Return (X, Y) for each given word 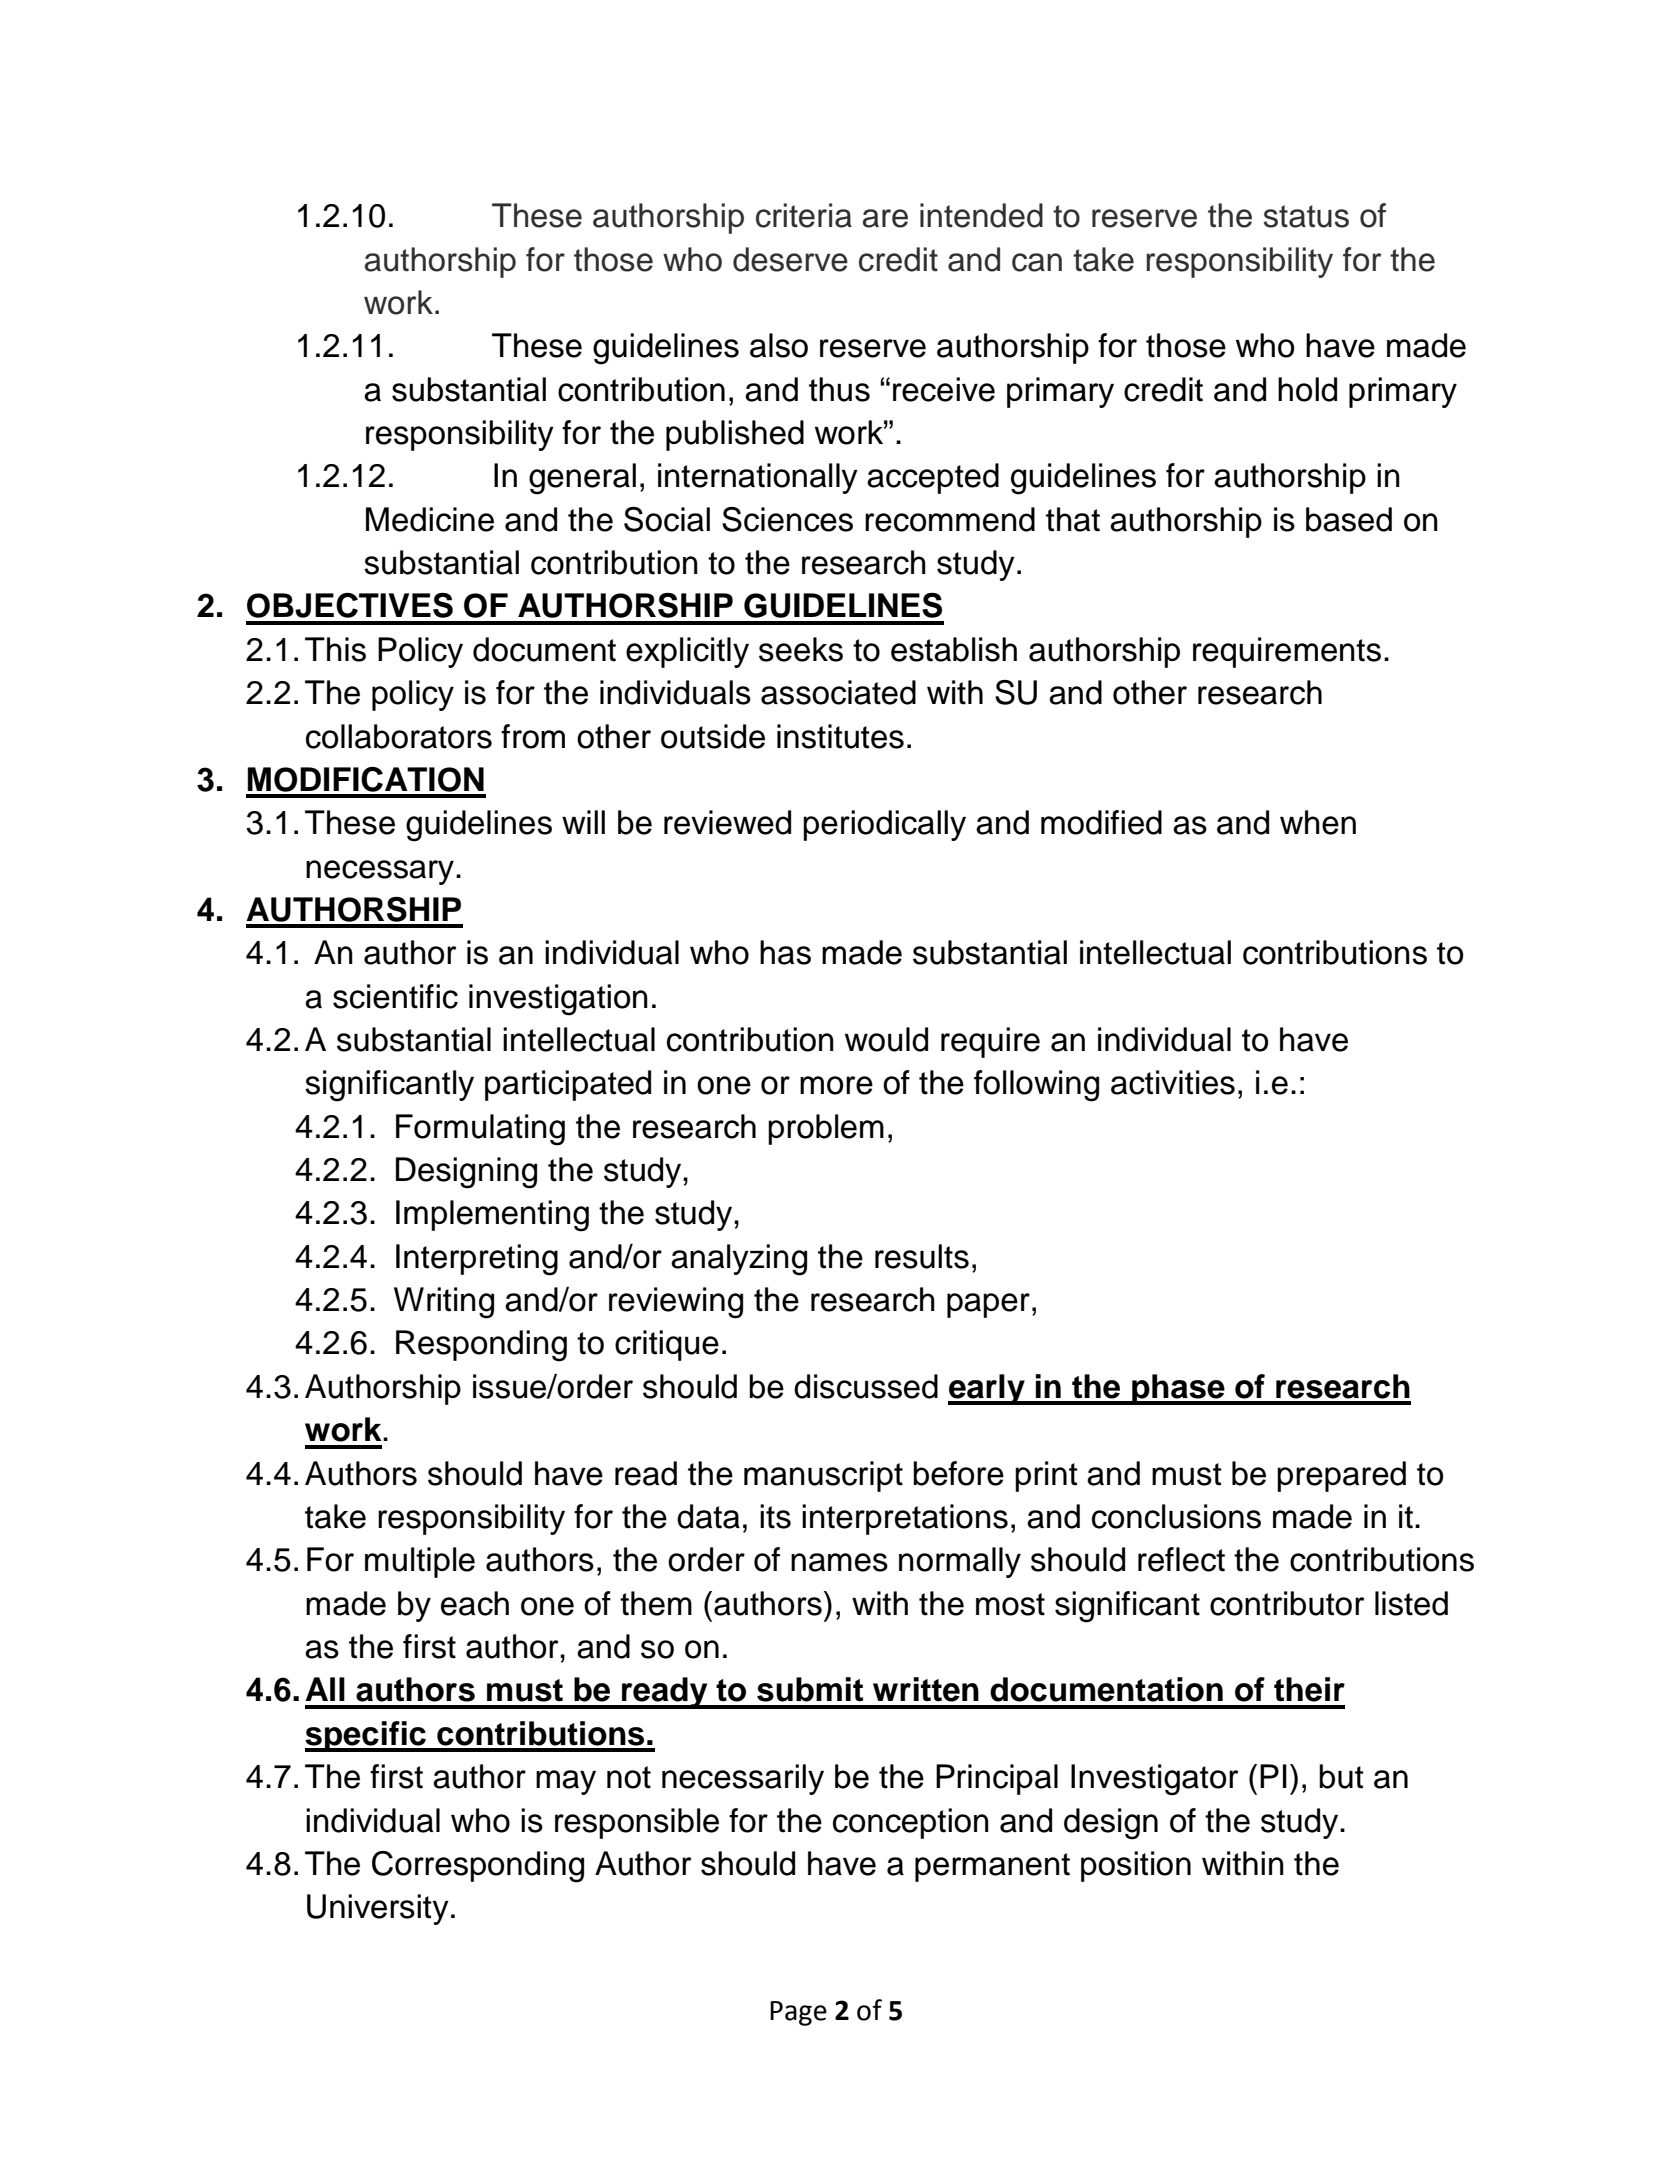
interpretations (905, 1519)
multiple (420, 1562)
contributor (1287, 1603)
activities (1173, 1082)
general (582, 479)
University (378, 1909)
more (836, 1085)
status (1306, 216)
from (533, 736)
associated (838, 692)
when (1318, 822)
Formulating (480, 1130)
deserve (790, 259)
